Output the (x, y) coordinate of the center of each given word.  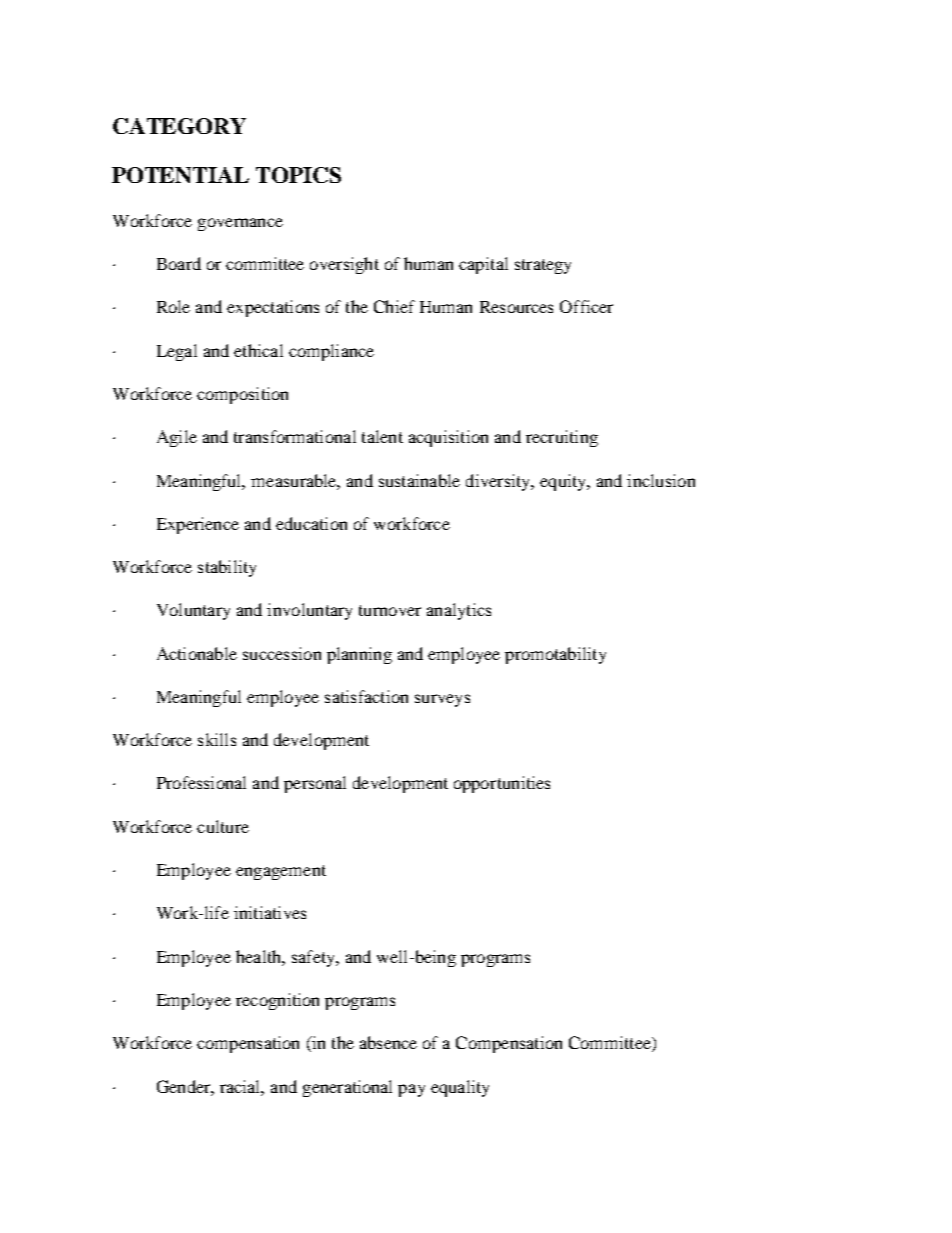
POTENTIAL (180, 175)
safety (314, 958)
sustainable (419, 480)
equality (460, 1088)
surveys (442, 700)
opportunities (502, 784)
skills (217, 739)
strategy (543, 266)
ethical (258, 350)
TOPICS (298, 175)
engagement (281, 872)
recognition (277, 1001)
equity (564, 482)
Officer (586, 306)
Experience (198, 525)
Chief (394, 306)
